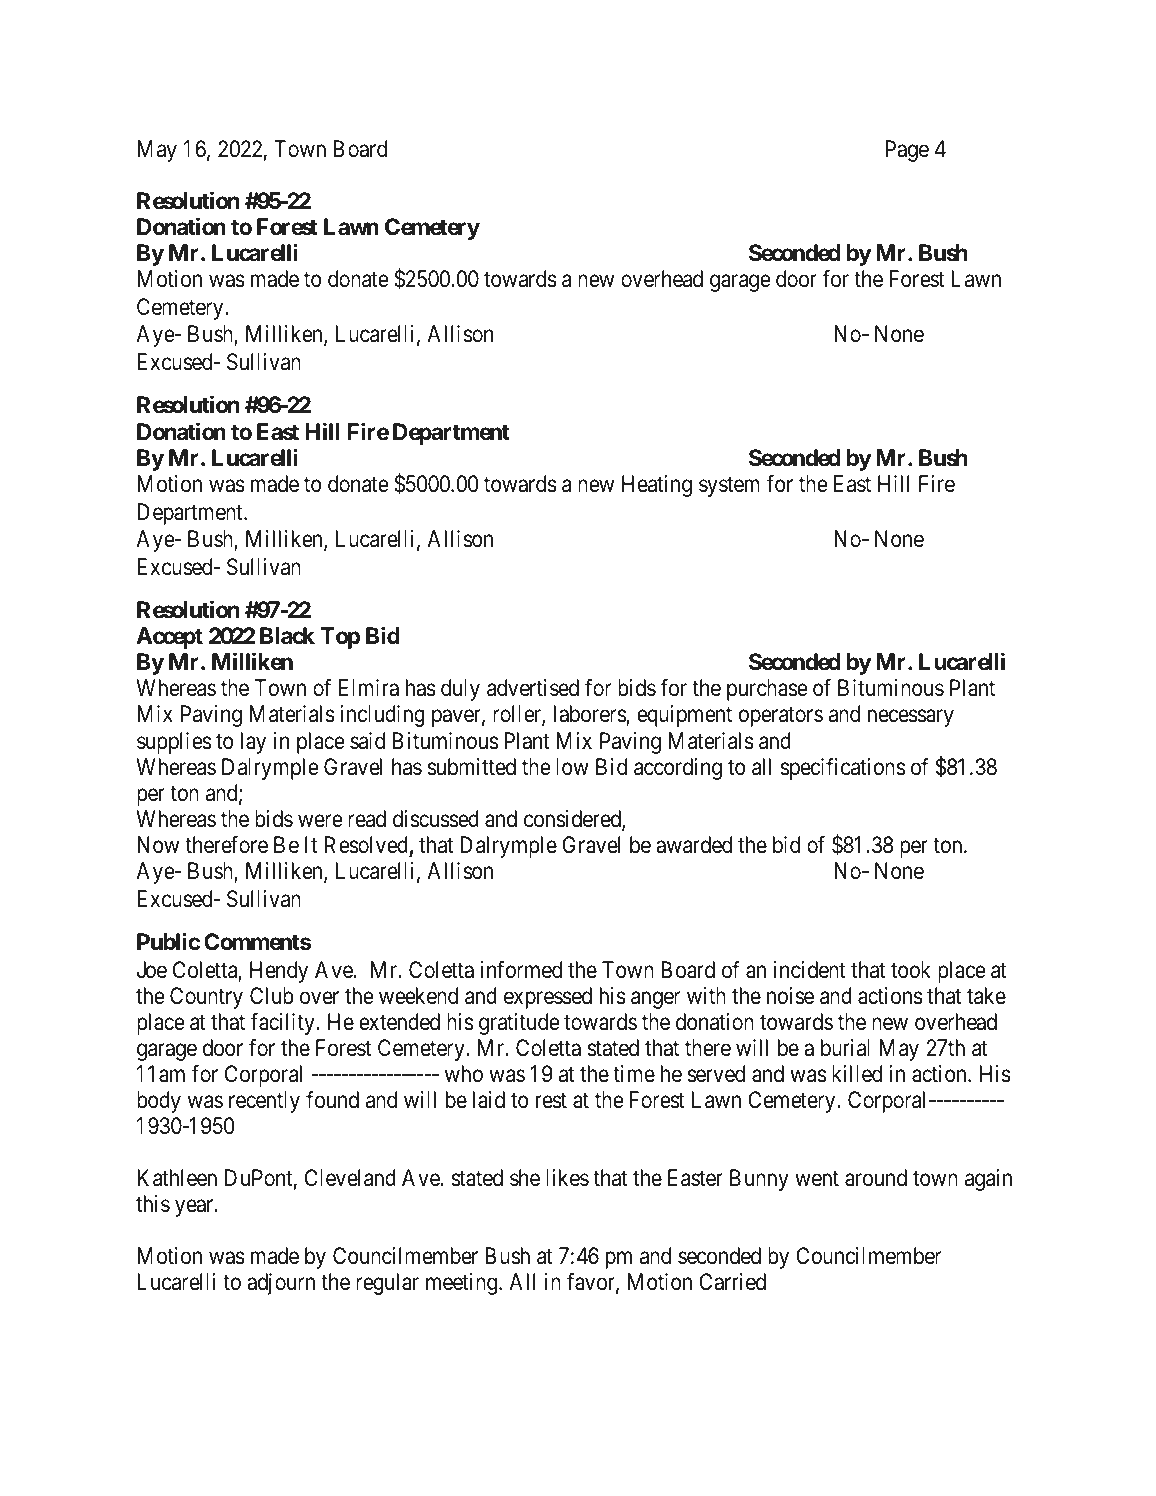 The width and height of the screenshot is (1156, 1496). I want to click on Page, so click(907, 151).
